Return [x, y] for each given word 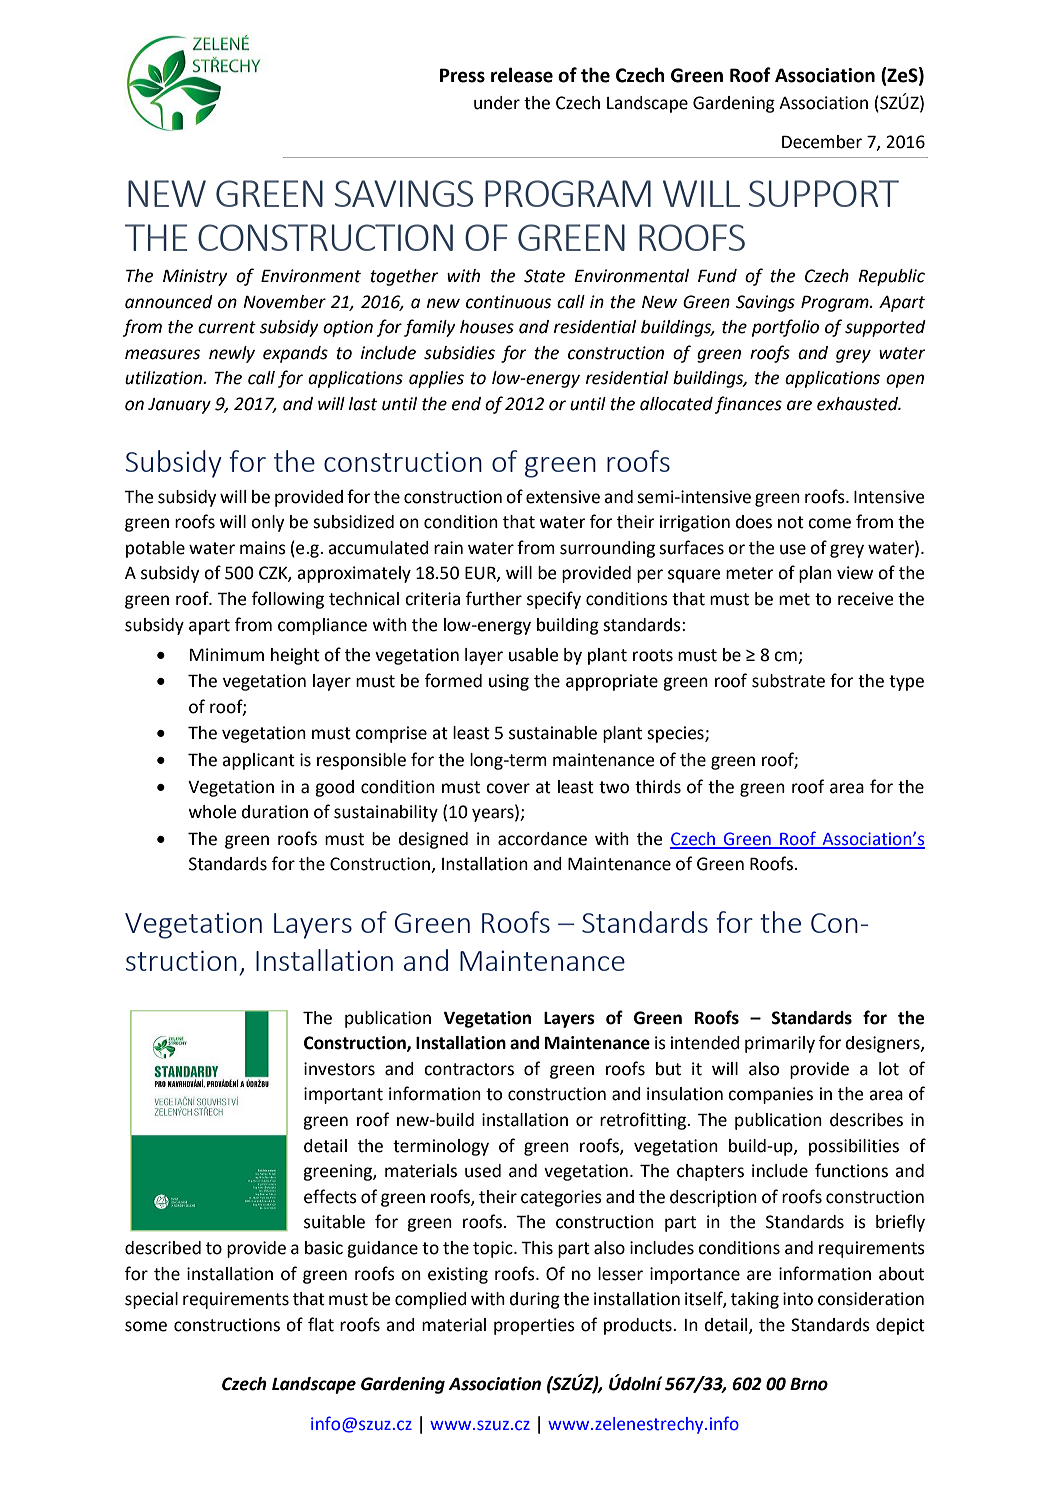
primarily [780, 1044]
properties [534, 1326]
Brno [809, 1384]
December [822, 142]
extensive [563, 497]
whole [212, 812]
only [267, 523]
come [829, 523]
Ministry [195, 277]
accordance [542, 839]
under [497, 103]
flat [321, 1324]
